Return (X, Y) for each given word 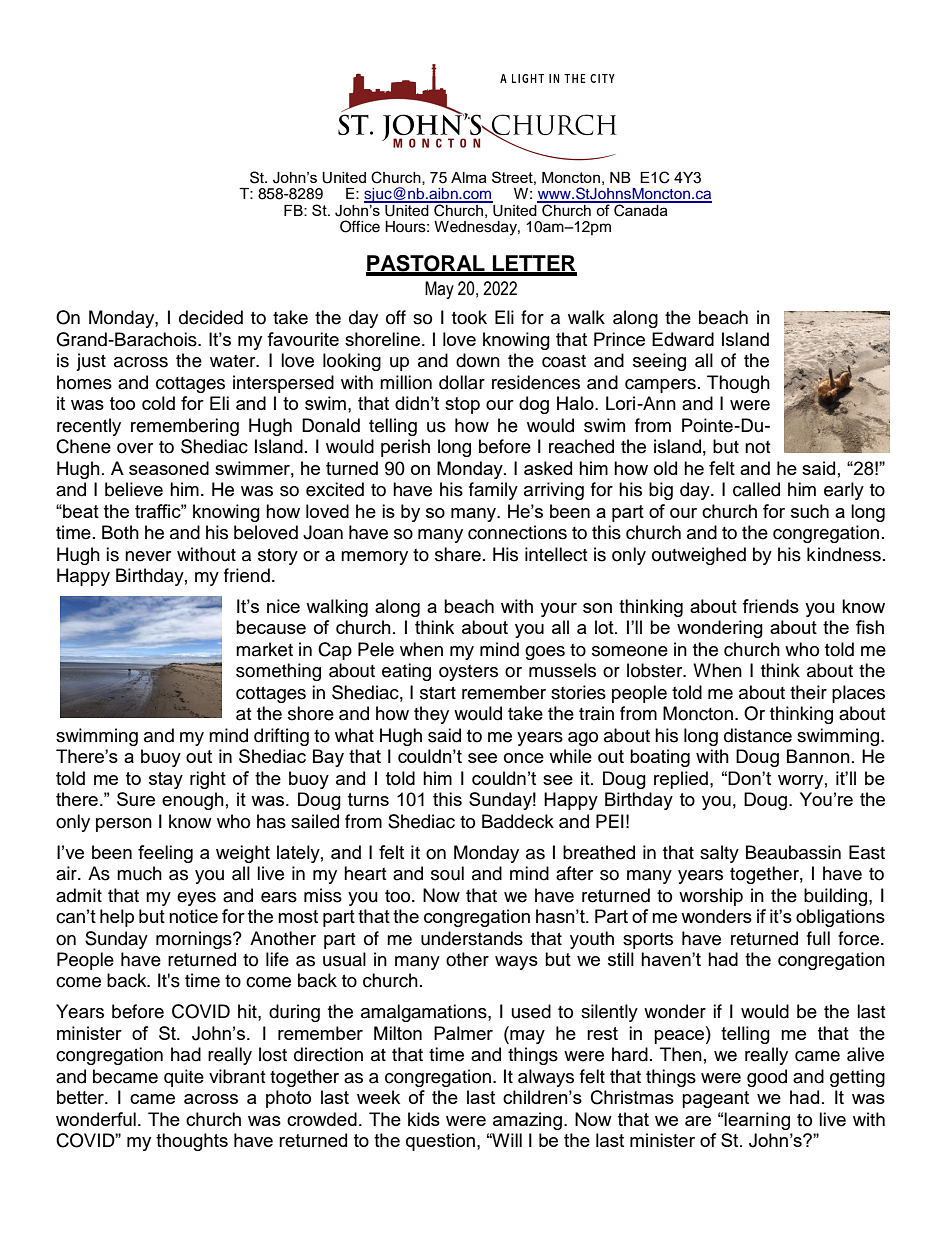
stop (462, 405)
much (139, 873)
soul (447, 873)
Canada (641, 209)
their (808, 692)
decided (211, 317)
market (264, 649)
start (438, 693)
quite (184, 1078)
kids (424, 1119)
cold (158, 403)
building (835, 897)
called (756, 489)
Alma (469, 177)
